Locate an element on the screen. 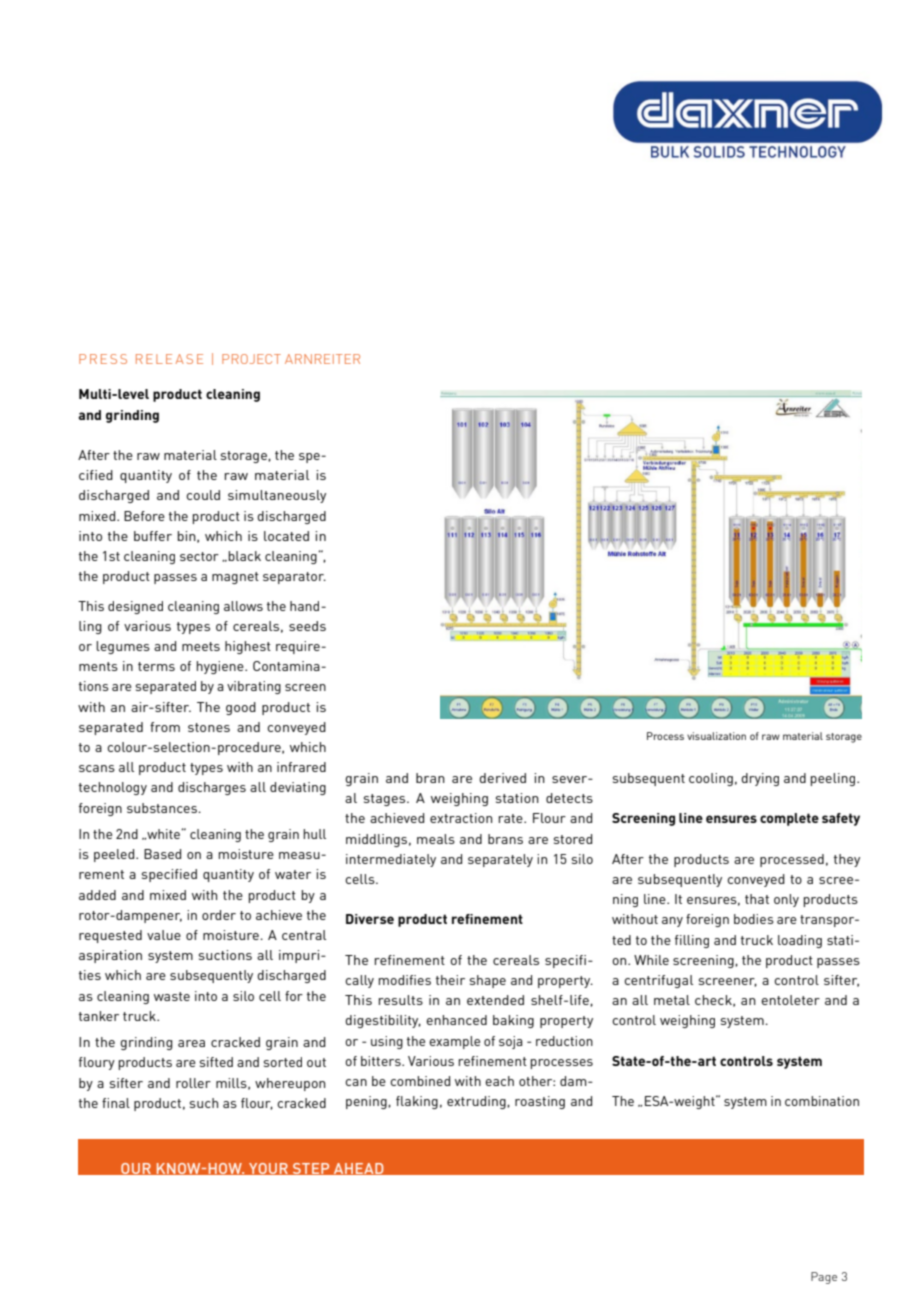  Page is located at coordinates (824, 1278).
